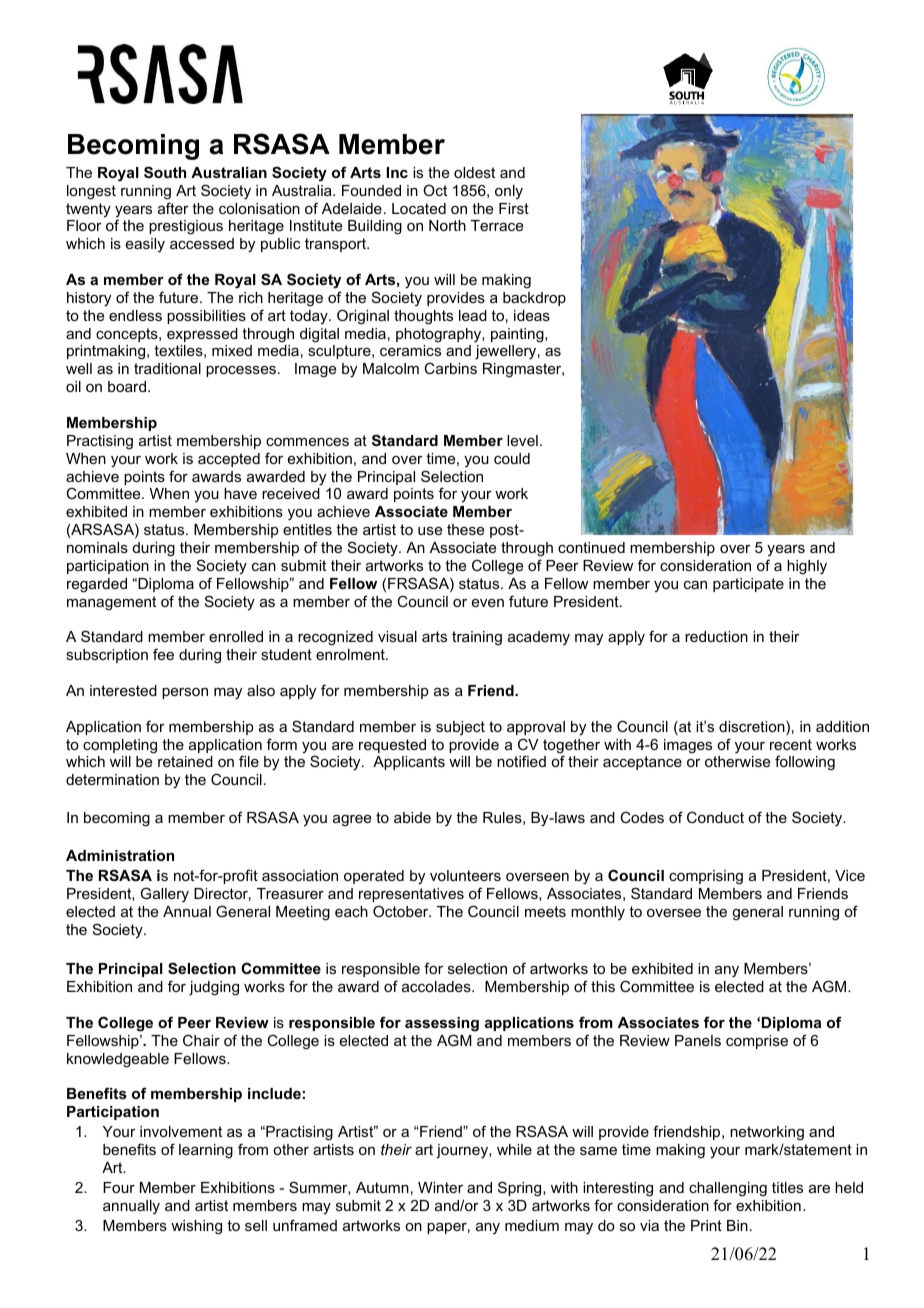  What do you see at coordinates (447, 225) in the image?
I see `North` at bounding box center [447, 225].
